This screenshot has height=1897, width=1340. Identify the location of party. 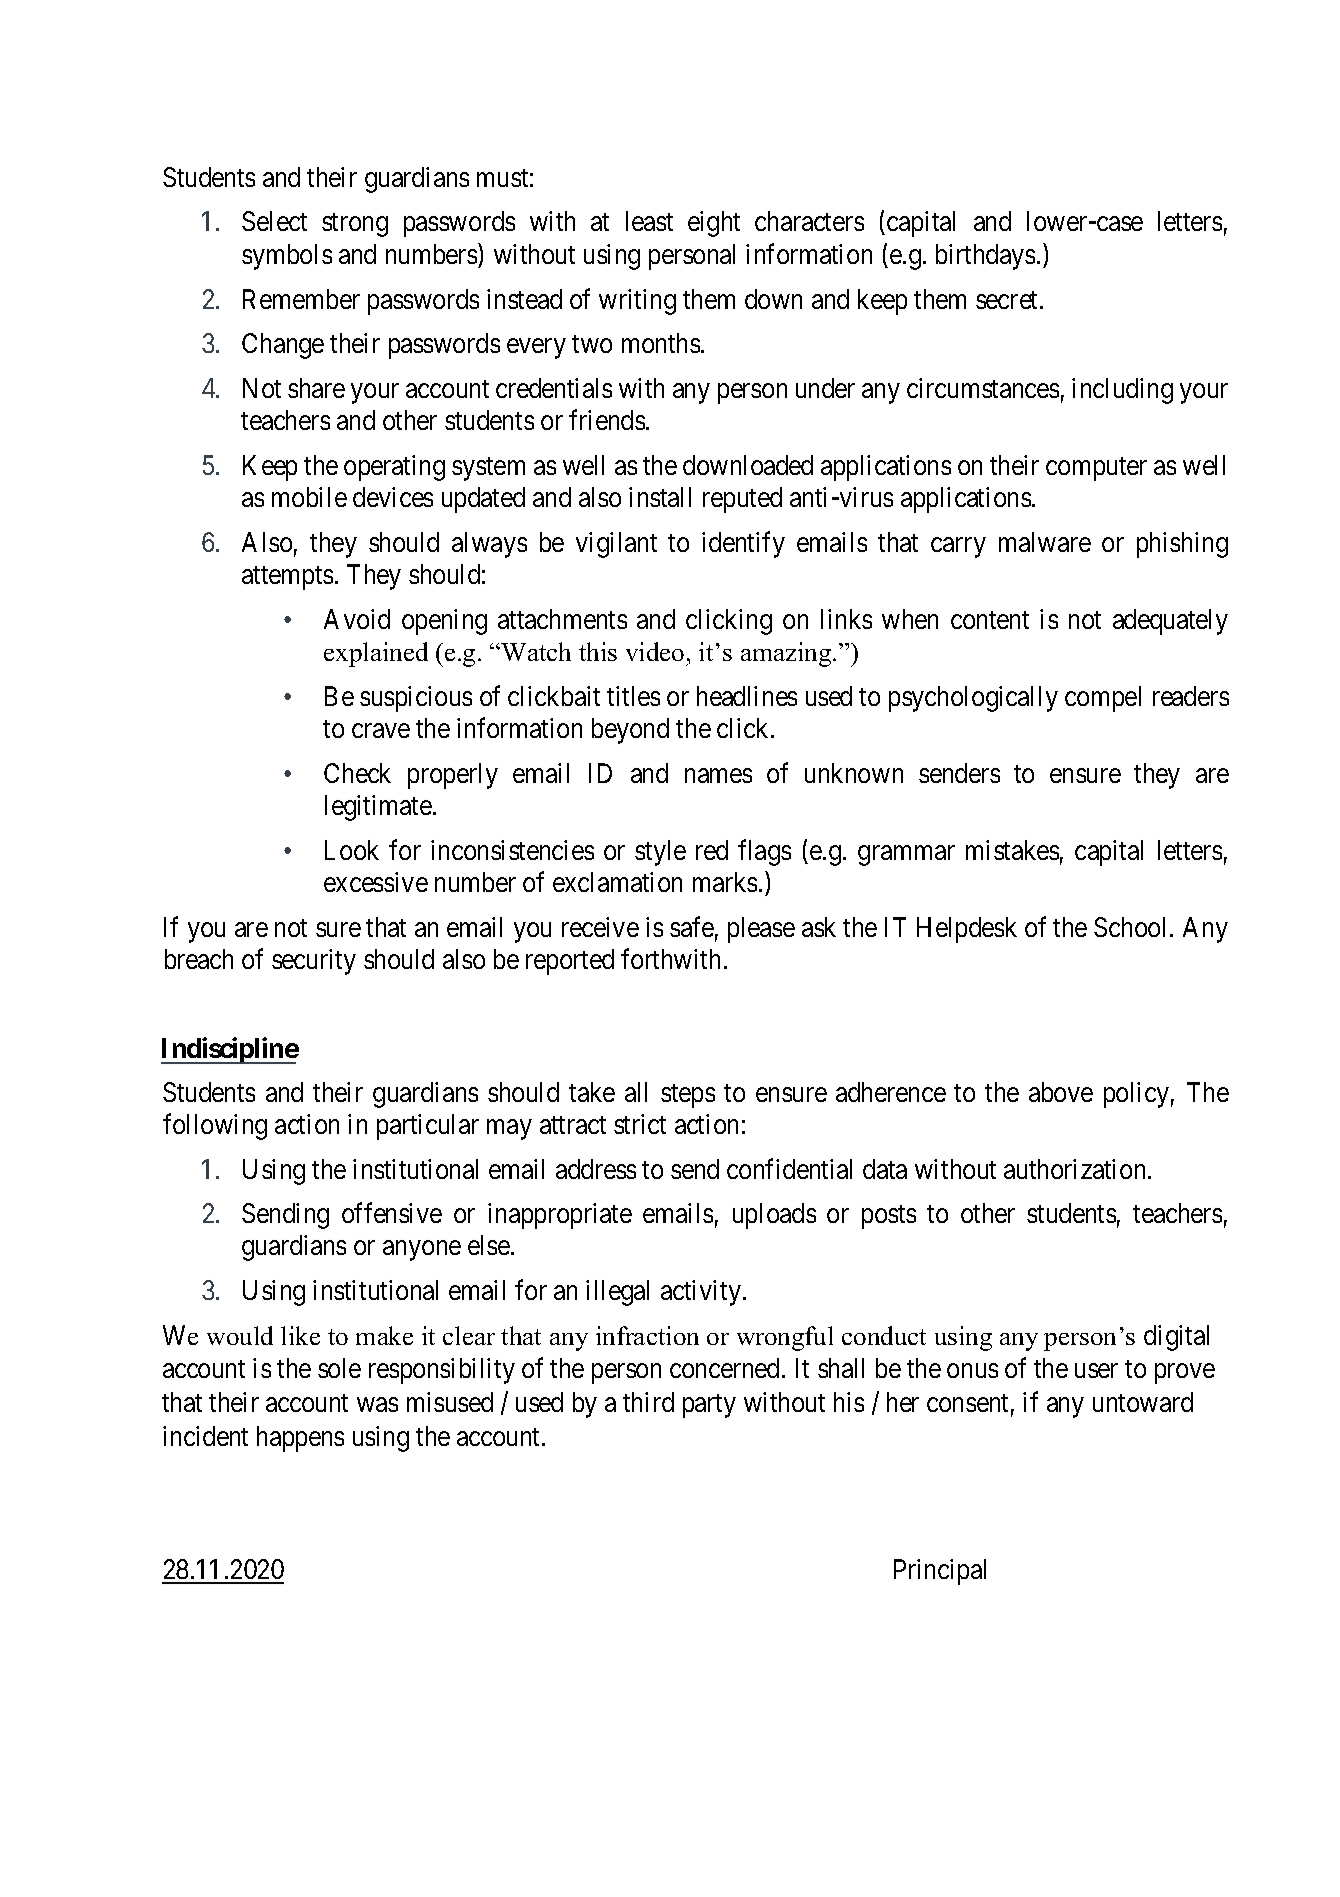
(709, 1406).
